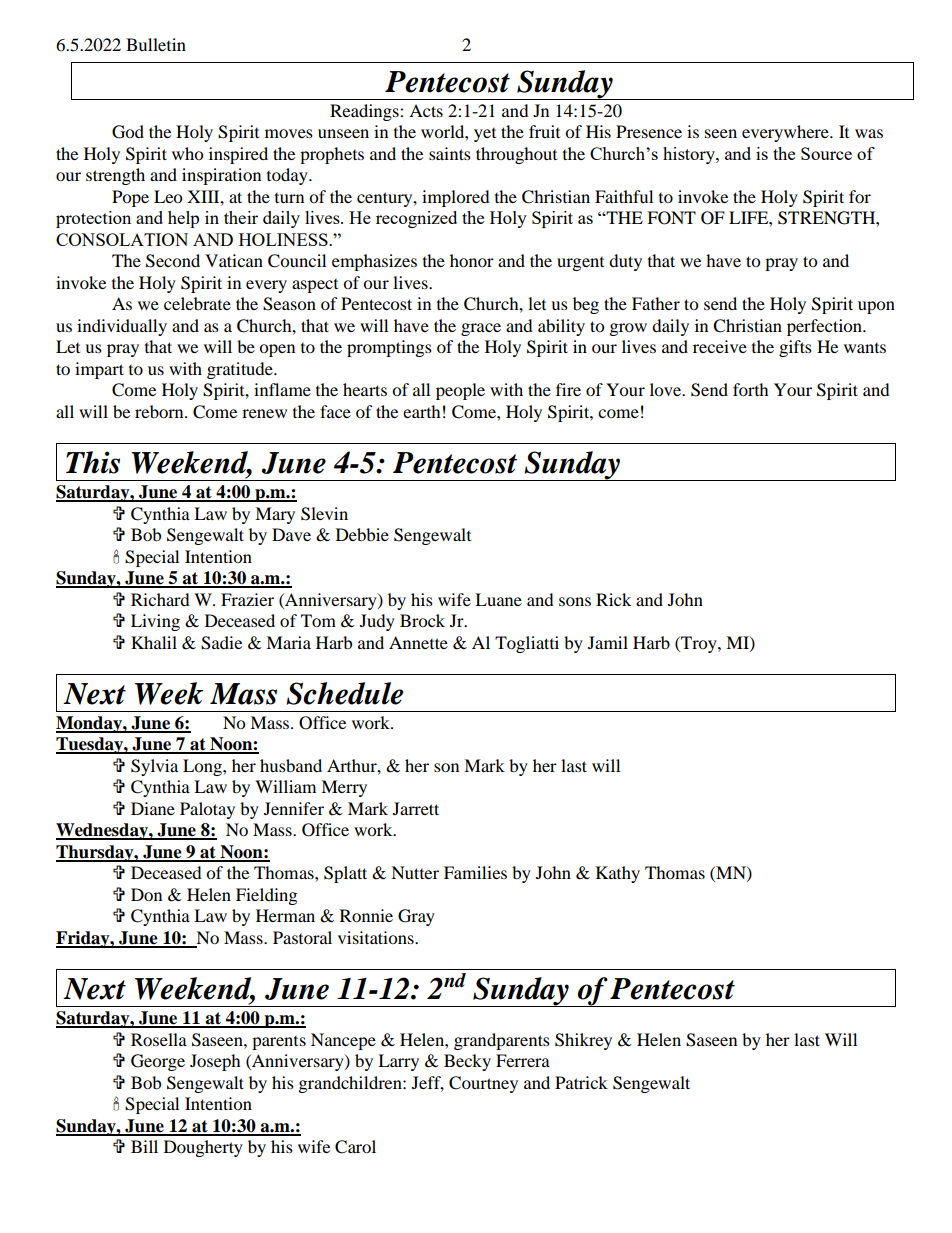 Image resolution: width=952 pixels, height=1233 pixels. Describe the element at coordinates (203, 767) in the screenshot. I see `Long` at that location.
